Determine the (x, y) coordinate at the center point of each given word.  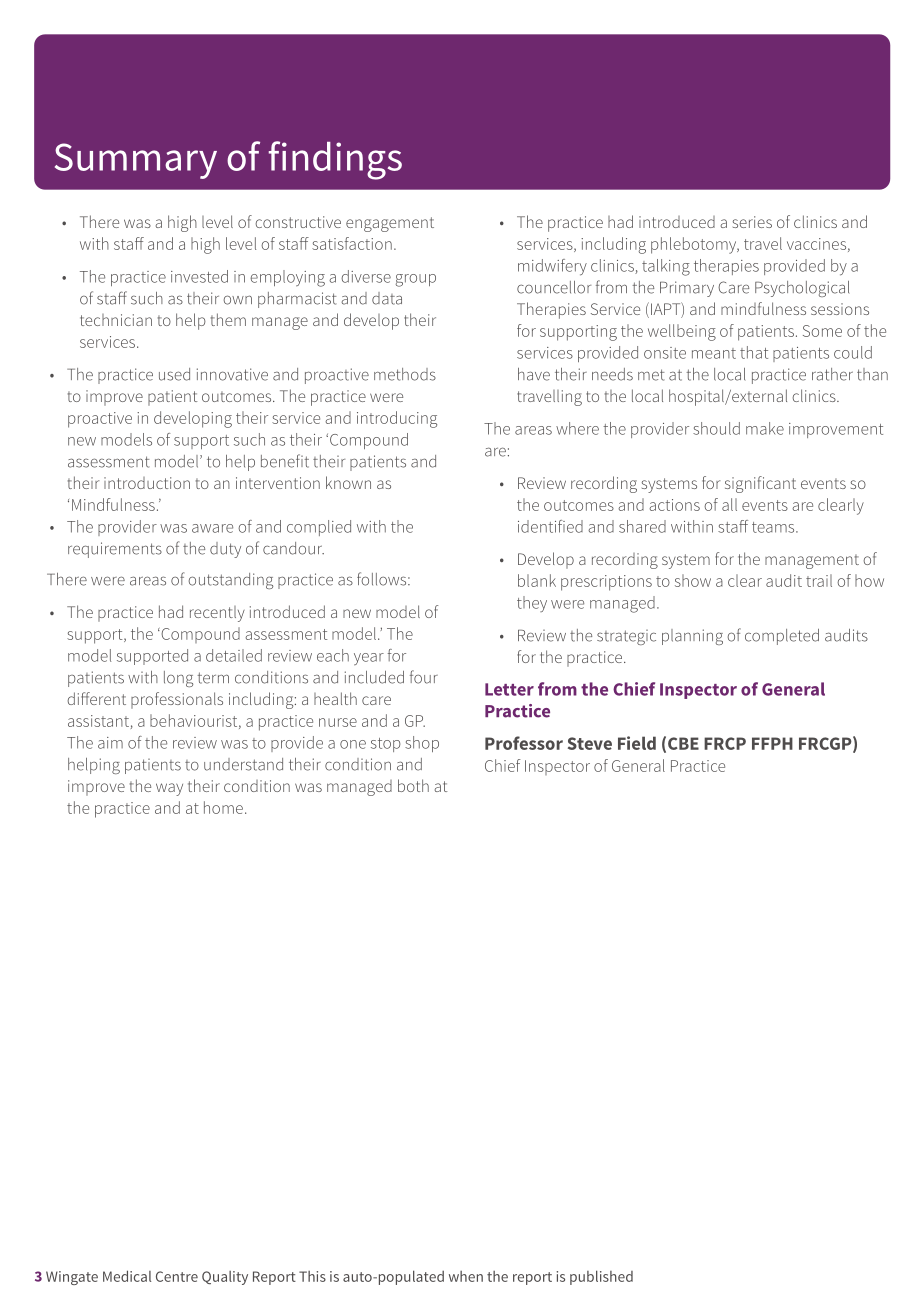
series (752, 222)
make (765, 428)
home (223, 807)
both (413, 785)
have (534, 374)
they (532, 604)
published (601, 1277)
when (466, 1276)
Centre (177, 1276)
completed (782, 637)
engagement (390, 224)
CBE (683, 743)
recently (217, 614)
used (174, 374)
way (169, 789)
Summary (136, 161)
